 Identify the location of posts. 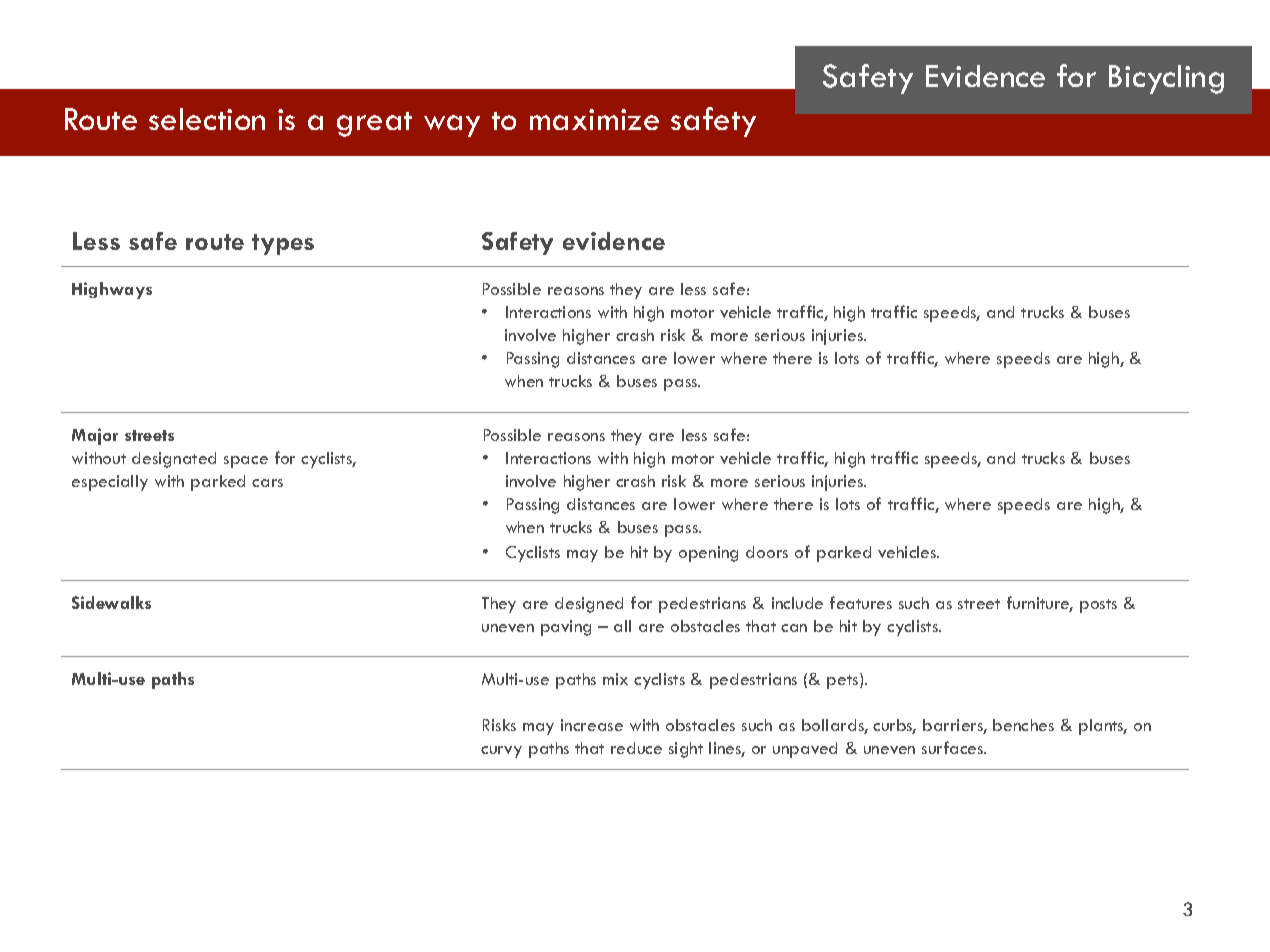
(1098, 606).
